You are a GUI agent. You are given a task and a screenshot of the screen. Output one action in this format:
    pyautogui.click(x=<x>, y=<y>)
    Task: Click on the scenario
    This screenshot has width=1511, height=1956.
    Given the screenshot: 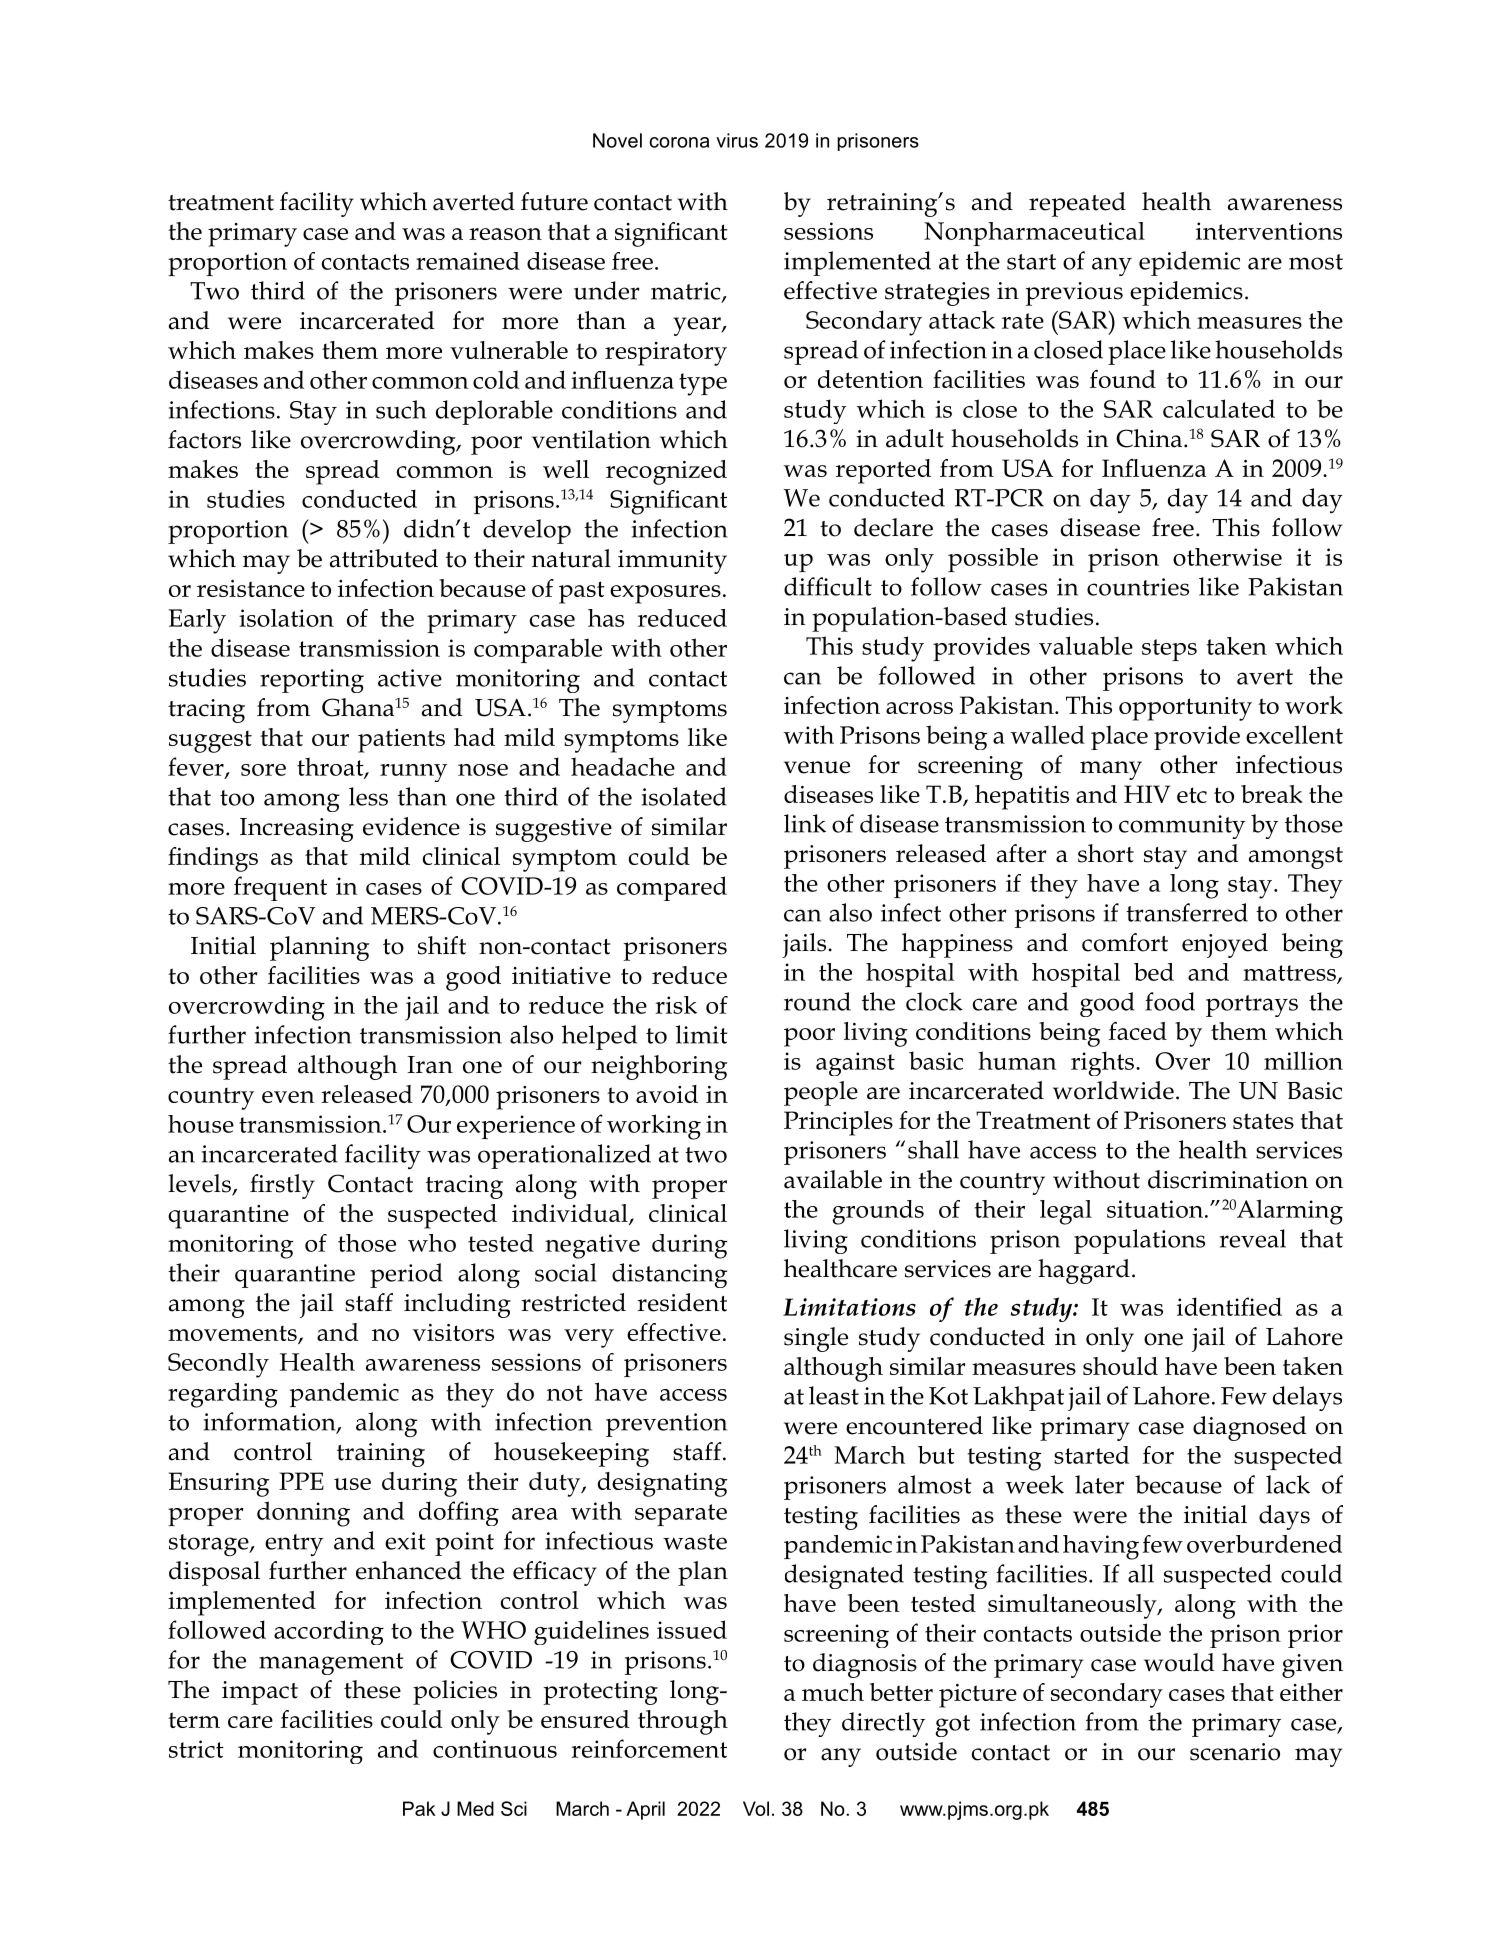 What is the action you would take?
    pyautogui.click(x=1235, y=1752)
